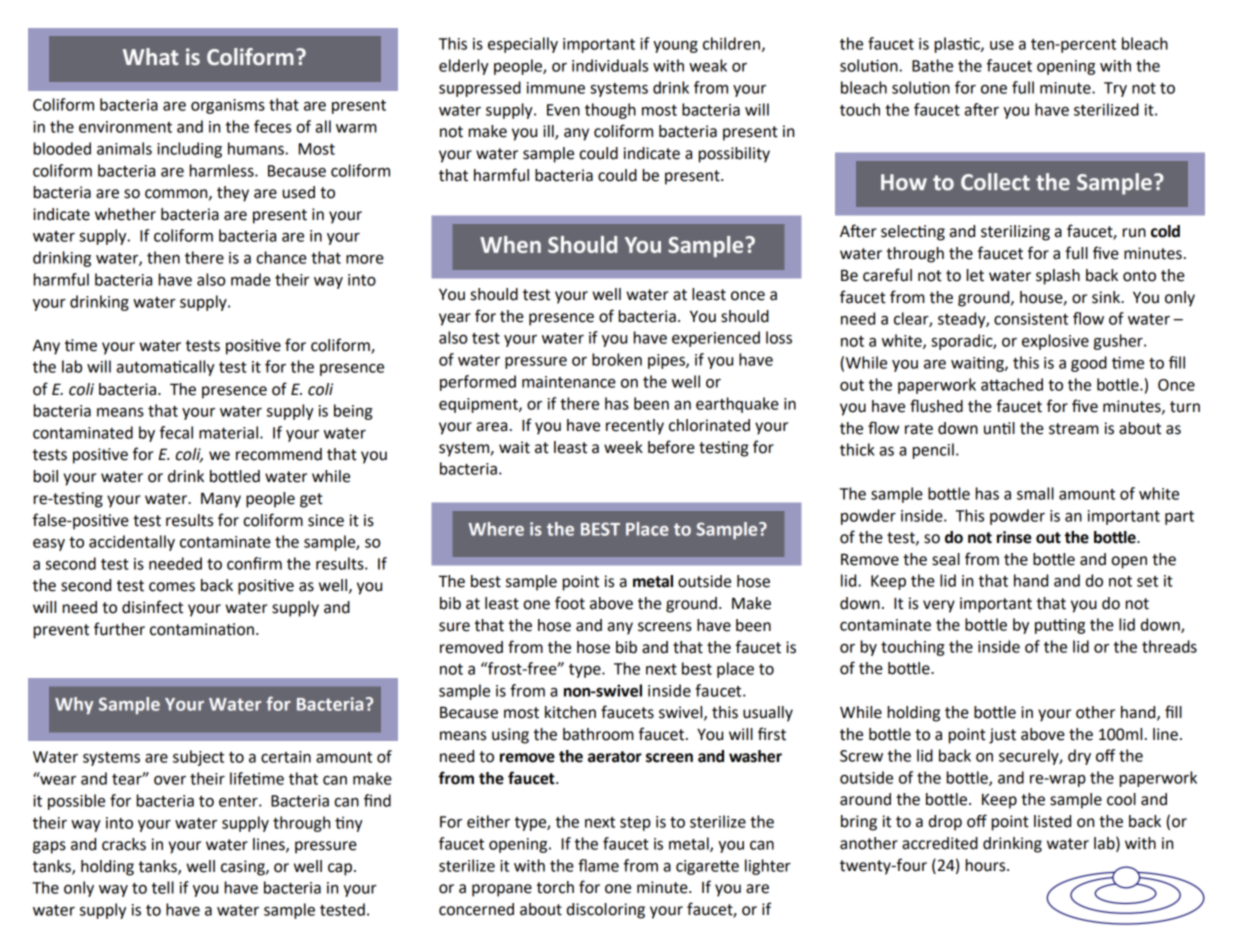 The image size is (1233, 952). Describe the element at coordinates (1115, 89) in the image. I see `Try` at that location.
